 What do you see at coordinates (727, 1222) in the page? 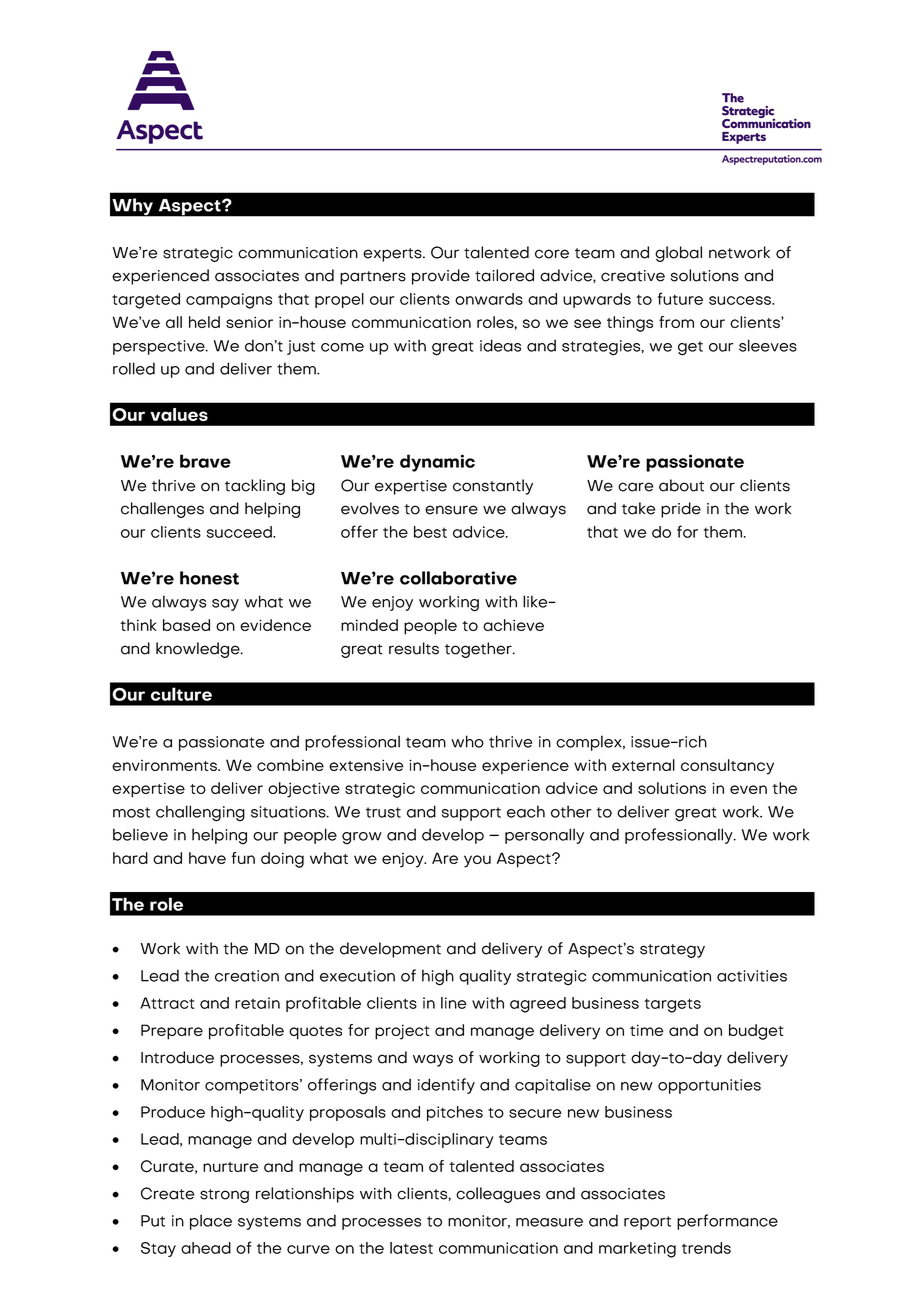
I see `performance` at bounding box center [727, 1222].
